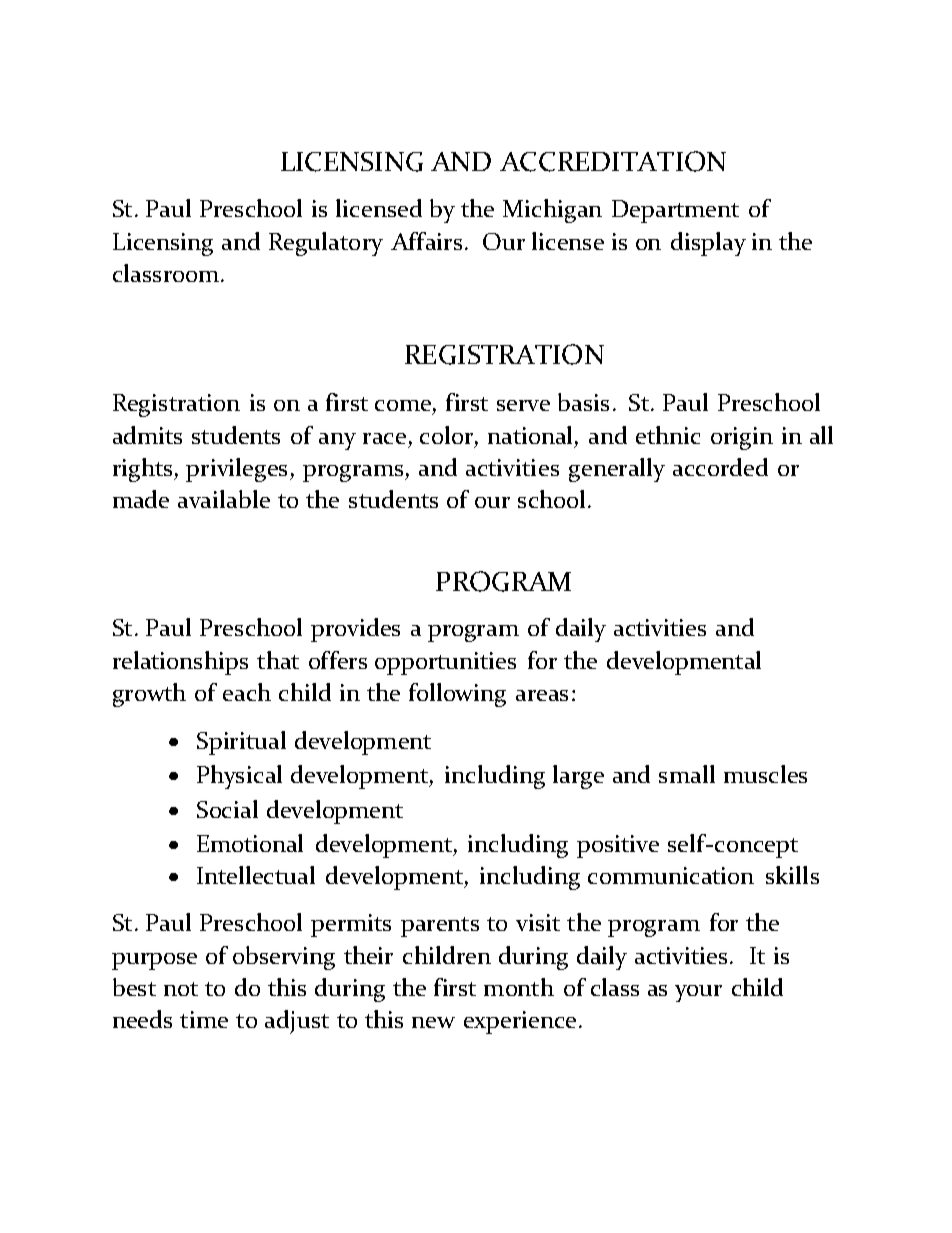 This image has width=952, height=1233. What do you see at coordinates (236, 470) in the image?
I see `privileges` at bounding box center [236, 470].
